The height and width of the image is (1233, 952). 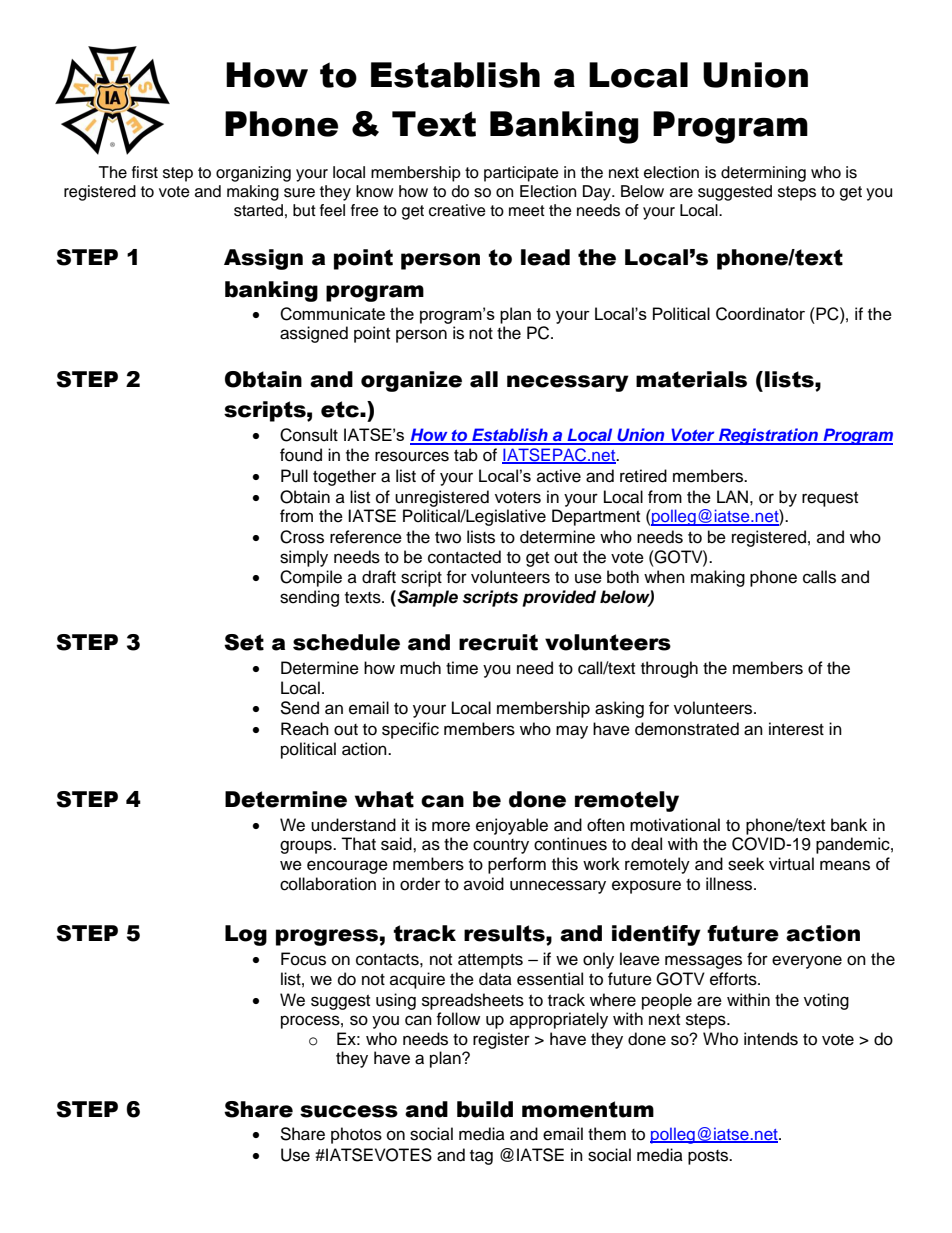 What do you see at coordinates (484, 884) in the image?
I see `avoid` at bounding box center [484, 884].
